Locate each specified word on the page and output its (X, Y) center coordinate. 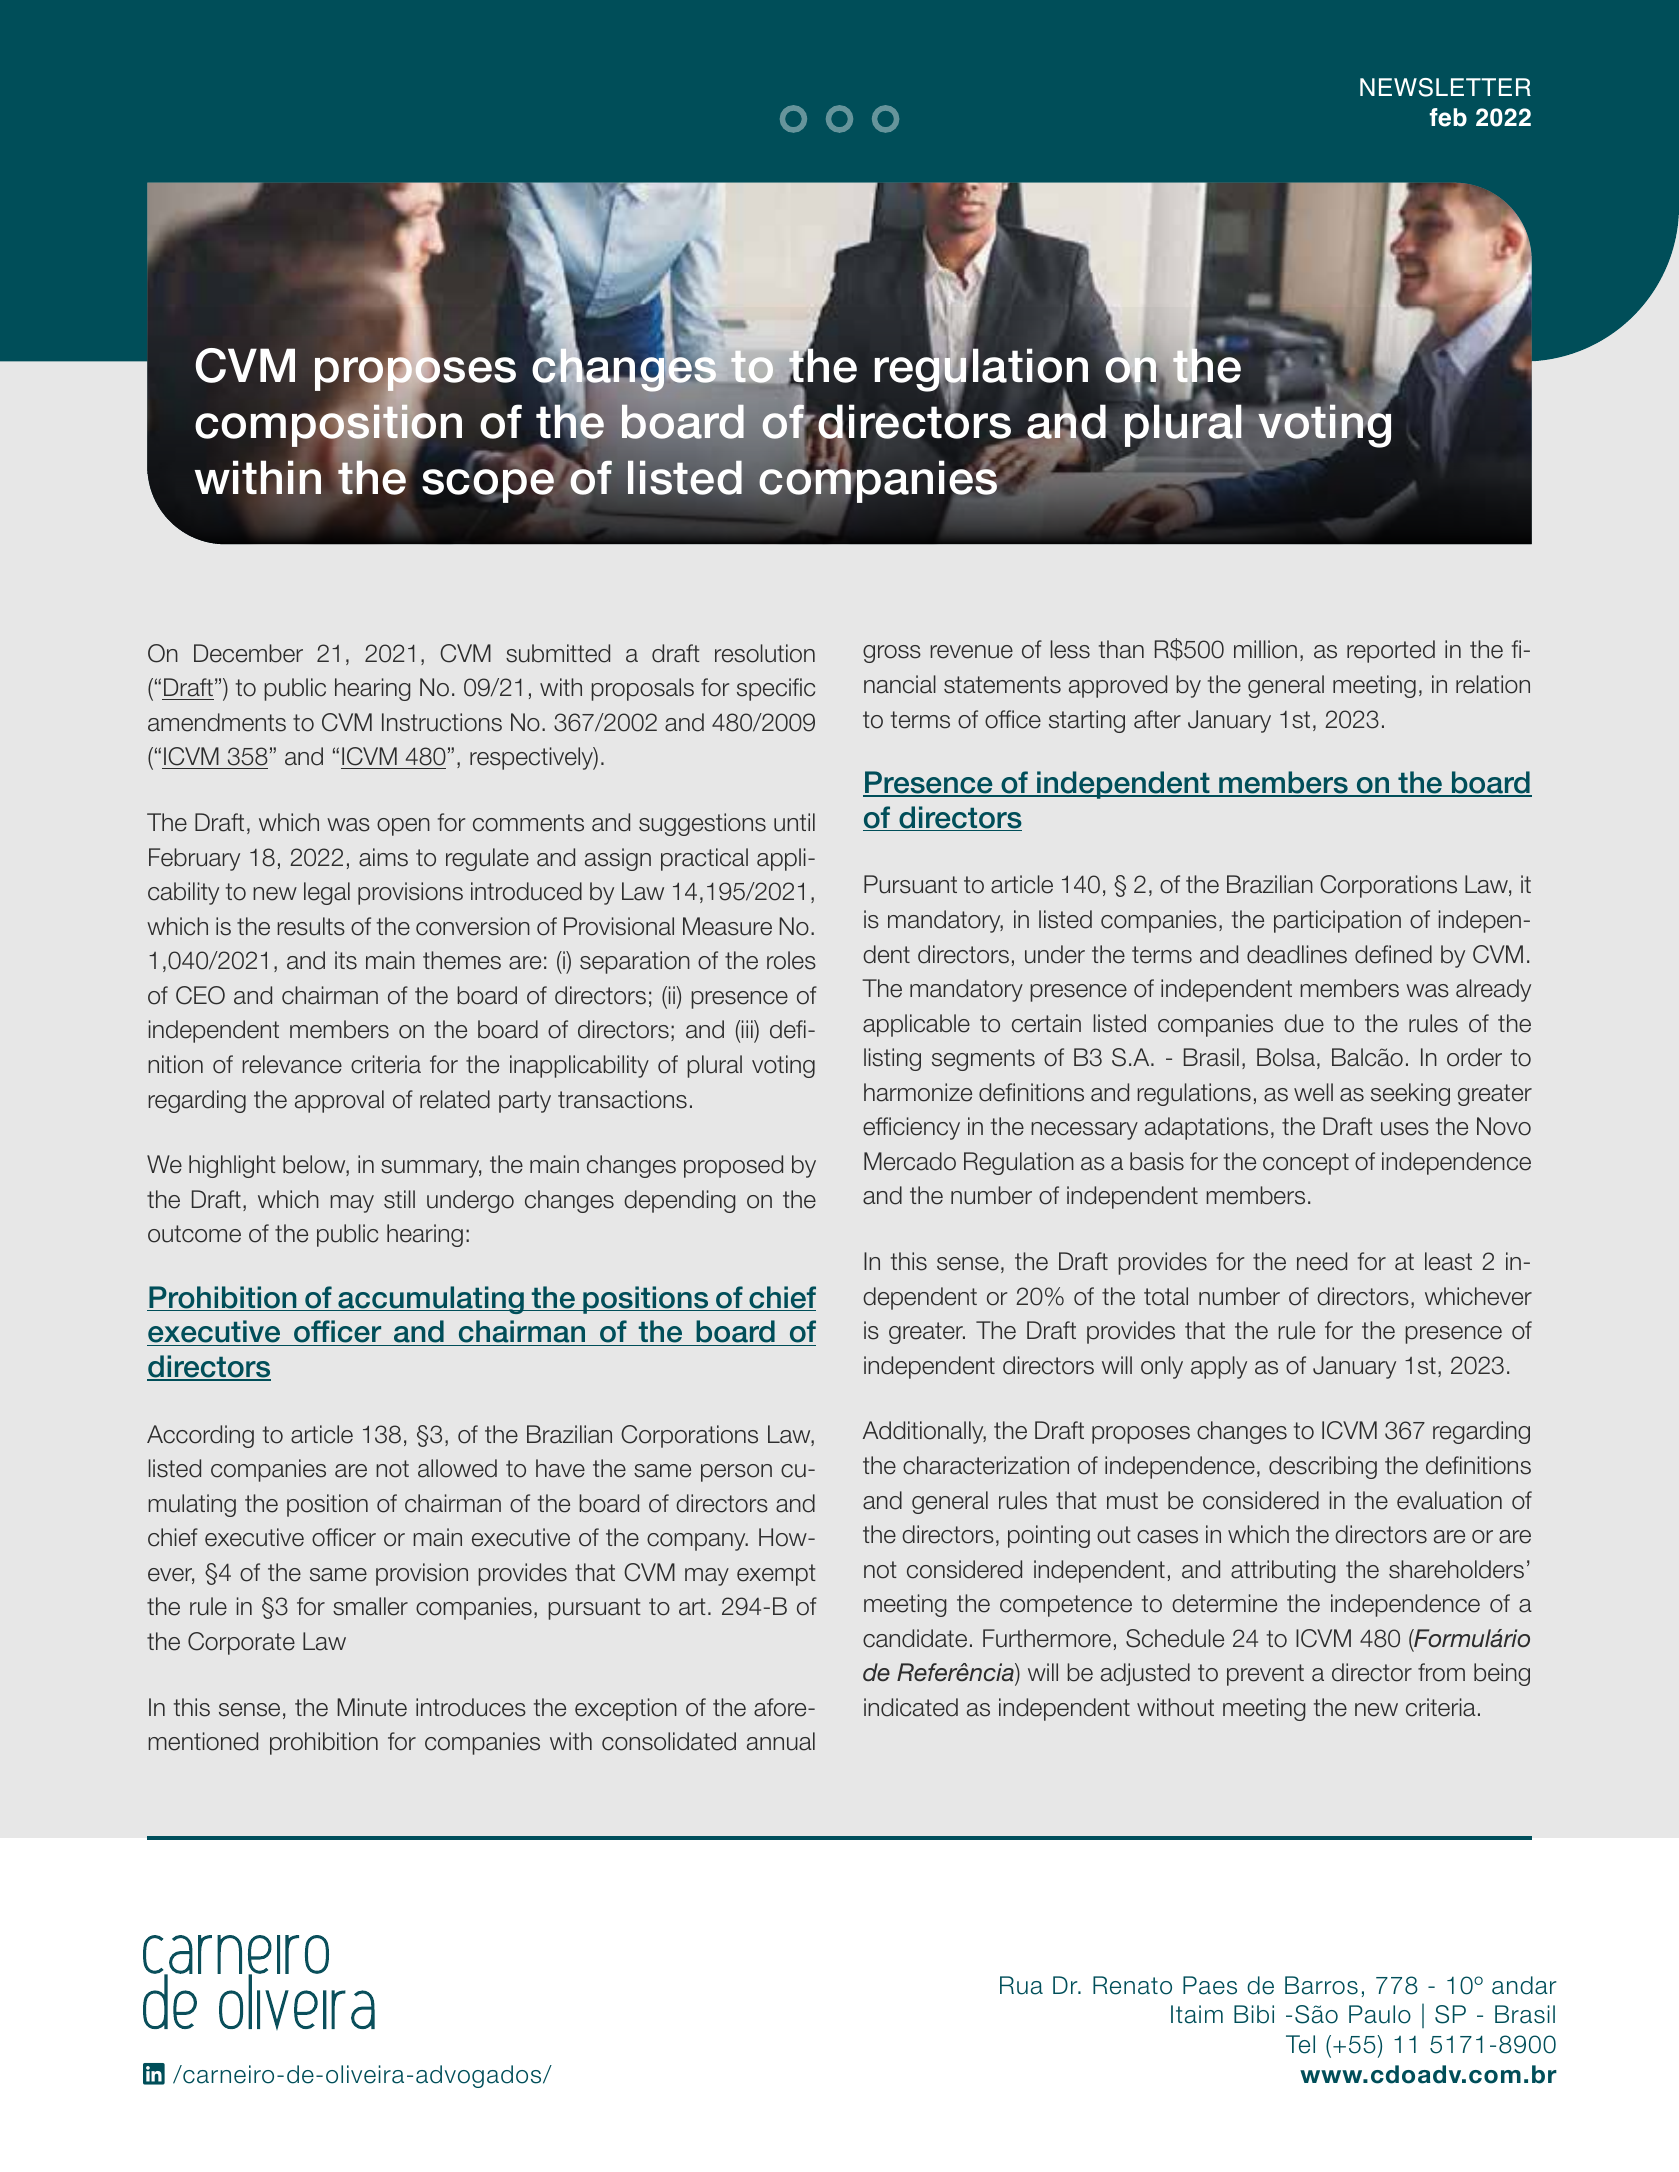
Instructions (442, 722)
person (736, 1473)
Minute (372, 1707)
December (248, 653)
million (1265, 649)
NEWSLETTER (1445, 87)
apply (1219, 1367)
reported (1391, 651)
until (794, 822)
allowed (457, 1468)
